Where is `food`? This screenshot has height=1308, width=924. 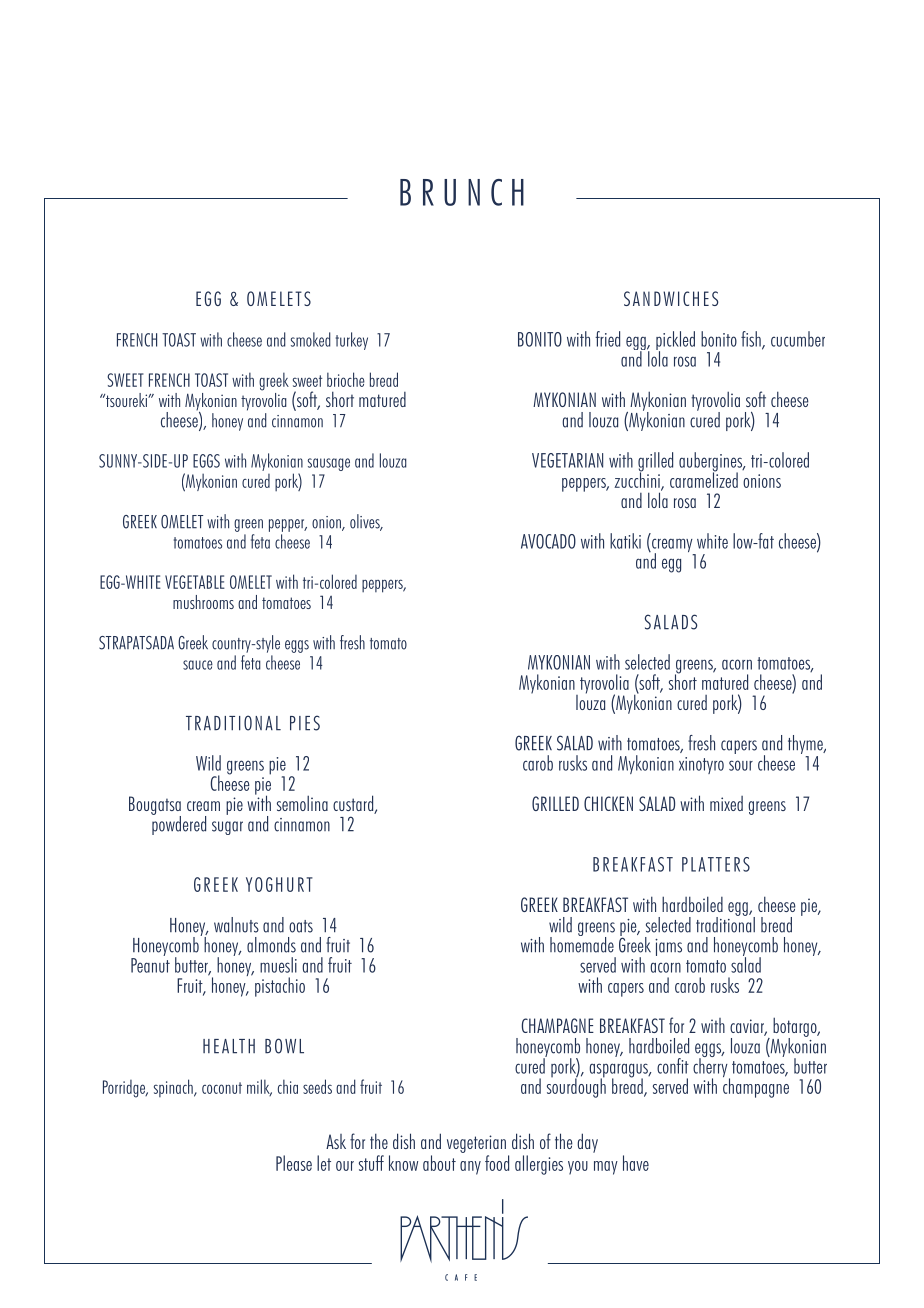
food is located at coordinates (497, 1163).
